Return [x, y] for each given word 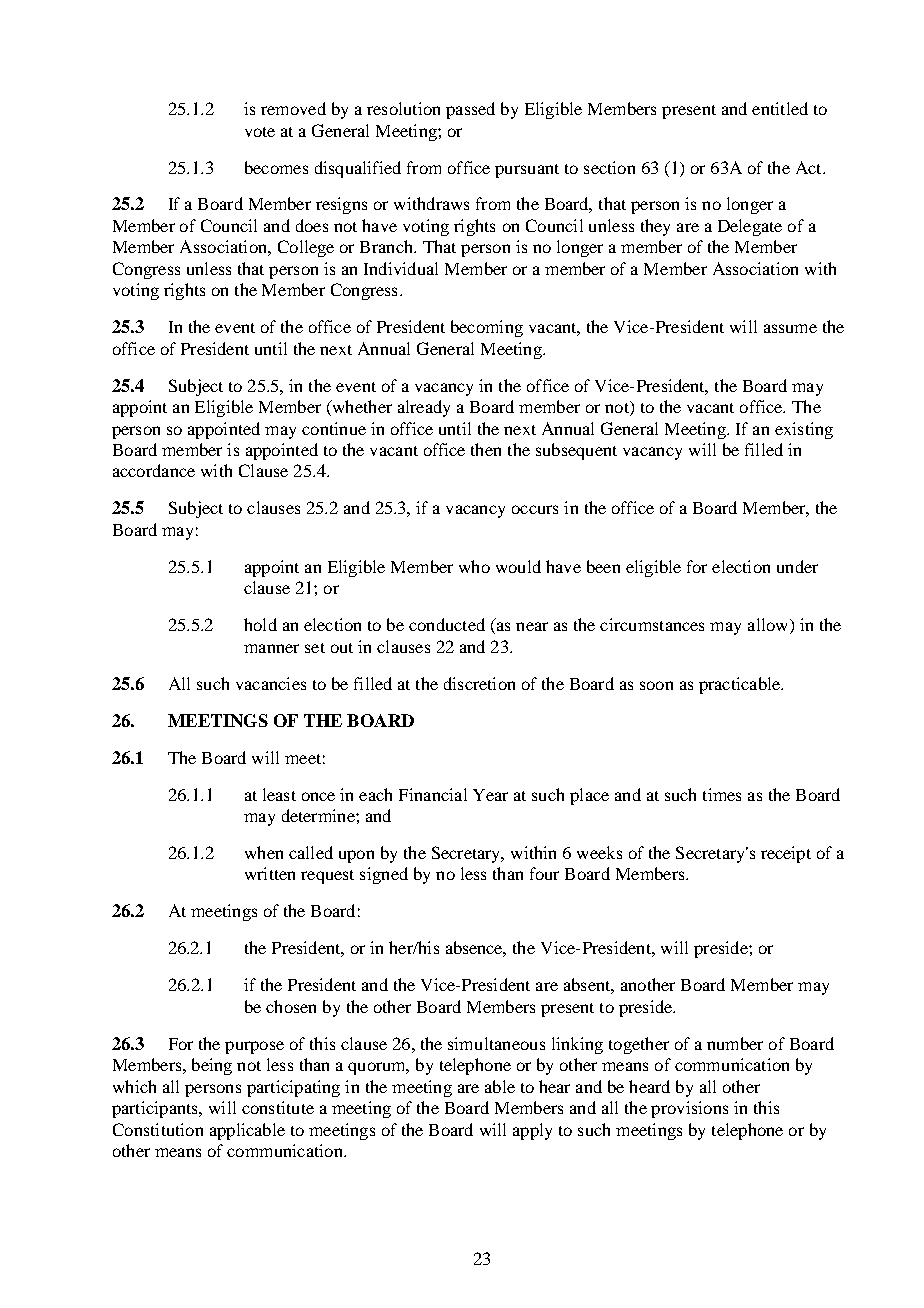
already [424, 408]
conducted [447, 624]
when [264, 852]
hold [260, 624]
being [212, 1066]
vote [260, 132]
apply [532, 1131]
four [544, 873]
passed [470, 110]
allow [769, 626]
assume [790, 328]
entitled [780, 108]
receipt [786, 854]
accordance [154, 470]
